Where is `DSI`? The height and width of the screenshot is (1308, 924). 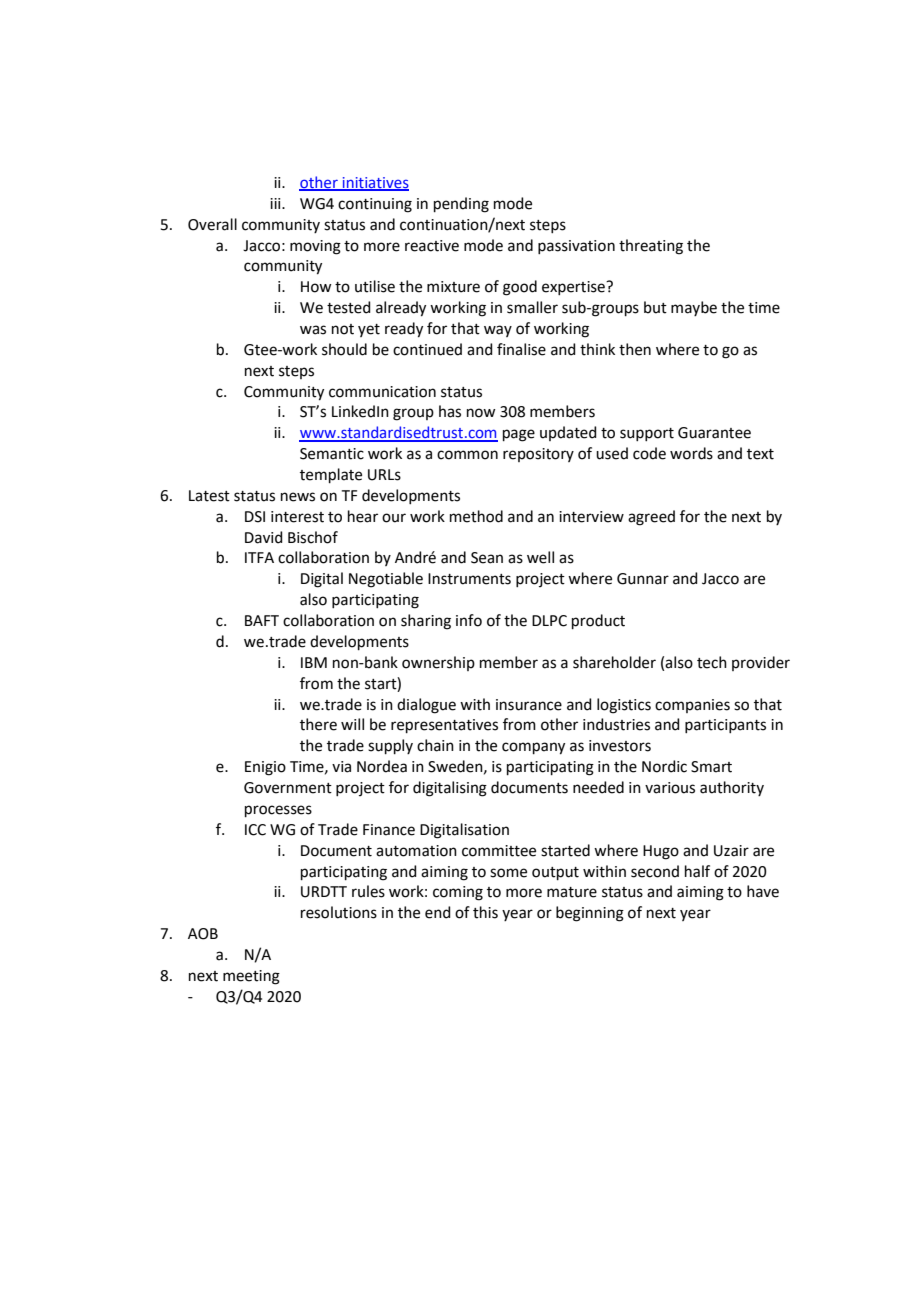 DSI is located at coordinates (255, 517).
